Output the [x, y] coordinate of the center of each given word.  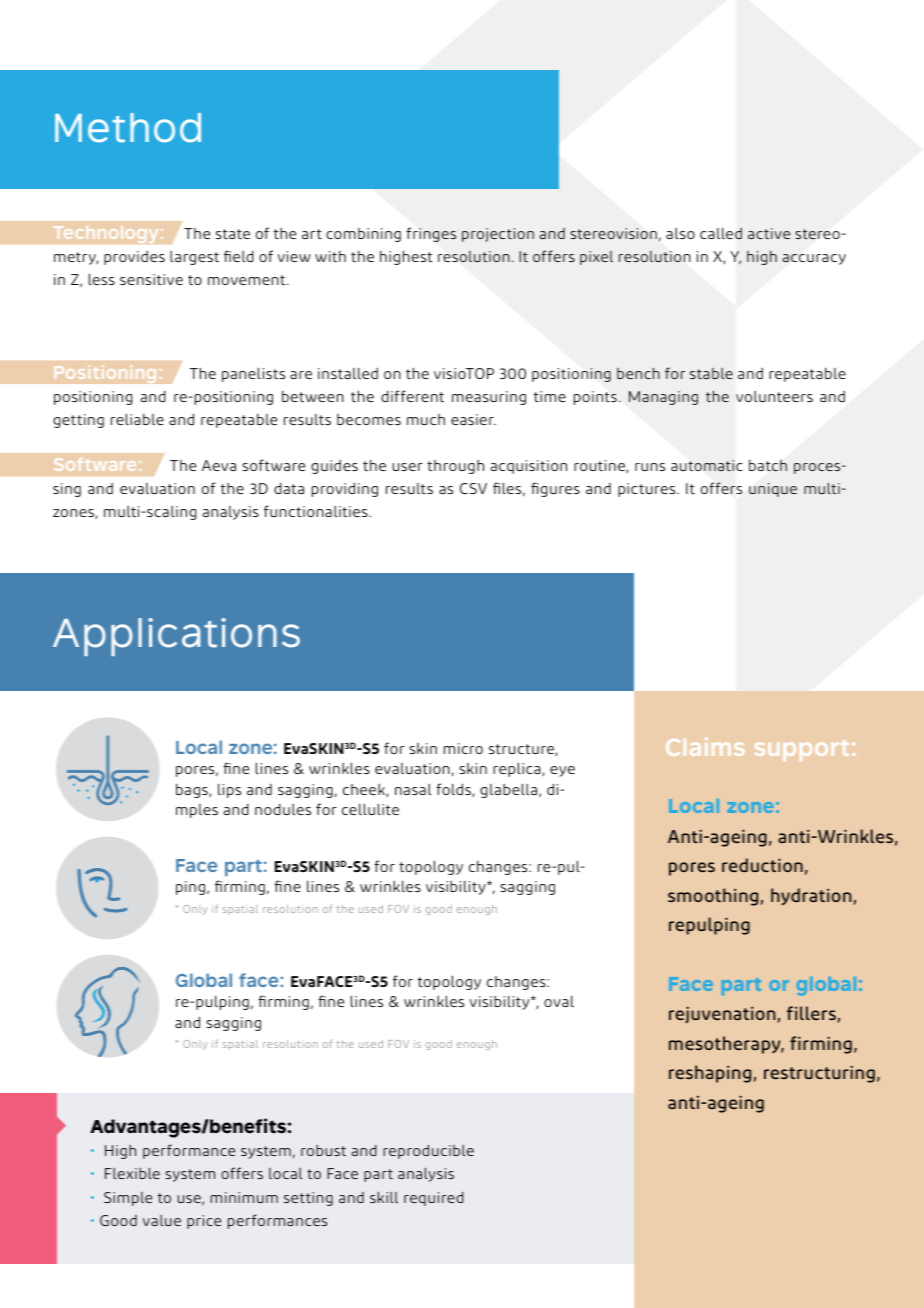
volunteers [774, 396]
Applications [176, 637]
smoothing [713, 897]
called [721, 233]
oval [559, 1001]
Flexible [132, 1173]
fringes [431, 234]
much [426, 419]
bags [193, 791]
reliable [137, 419]
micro [463, 748]
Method [128, 128]
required [434, 1199]
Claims [705, 747]
